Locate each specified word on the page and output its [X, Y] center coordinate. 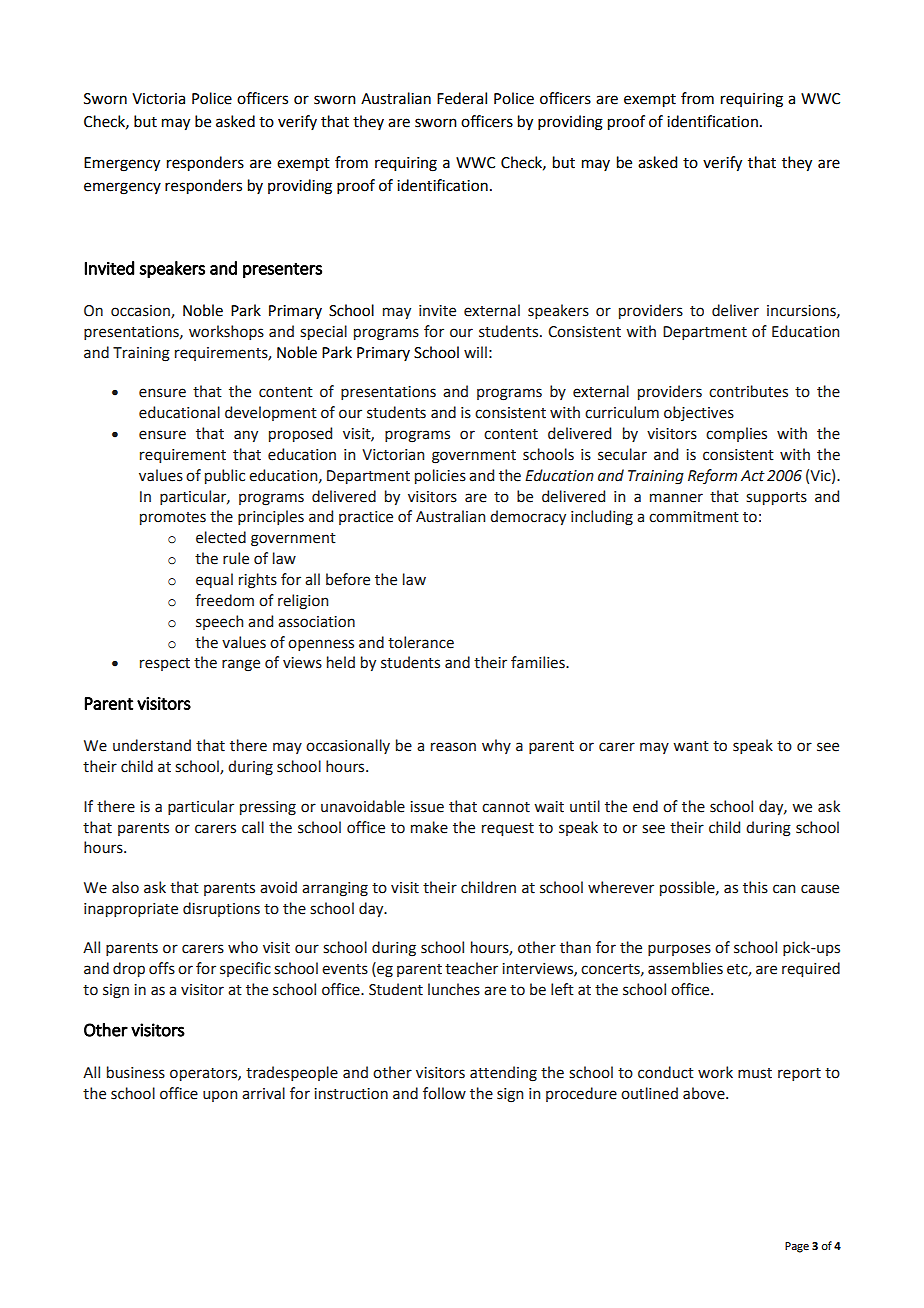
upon [220, 1096]
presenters [282, 270]
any [246, 436]
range [241, 665]
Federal [462, 98]
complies [736, 434]
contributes [748, 391]
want [691, 746]
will [475, 352]
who [243, 947]
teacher [471, 968]
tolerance [421, 642]
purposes [679, 950]
